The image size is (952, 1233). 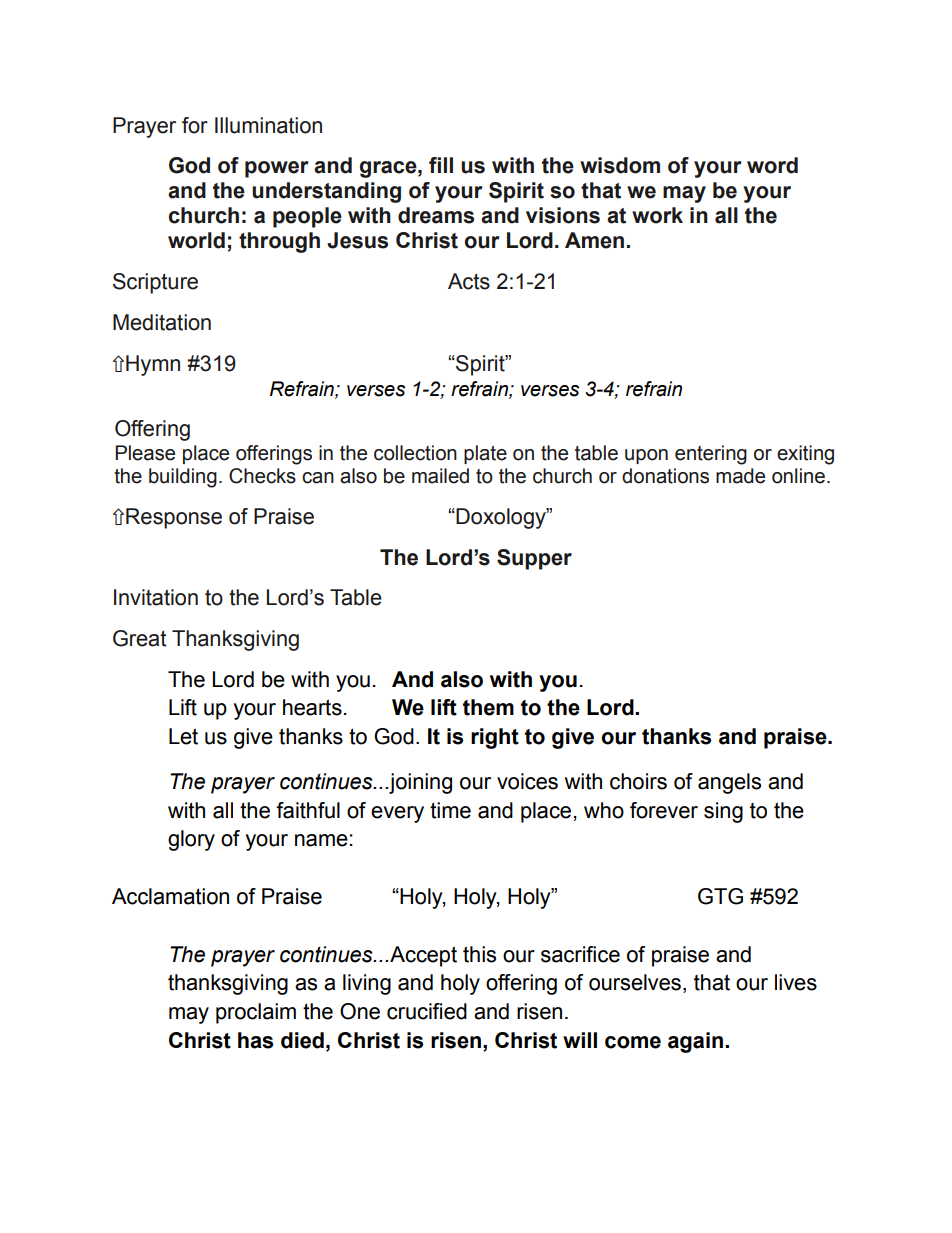 I want to click on Let, so click(x=183, y=736).
